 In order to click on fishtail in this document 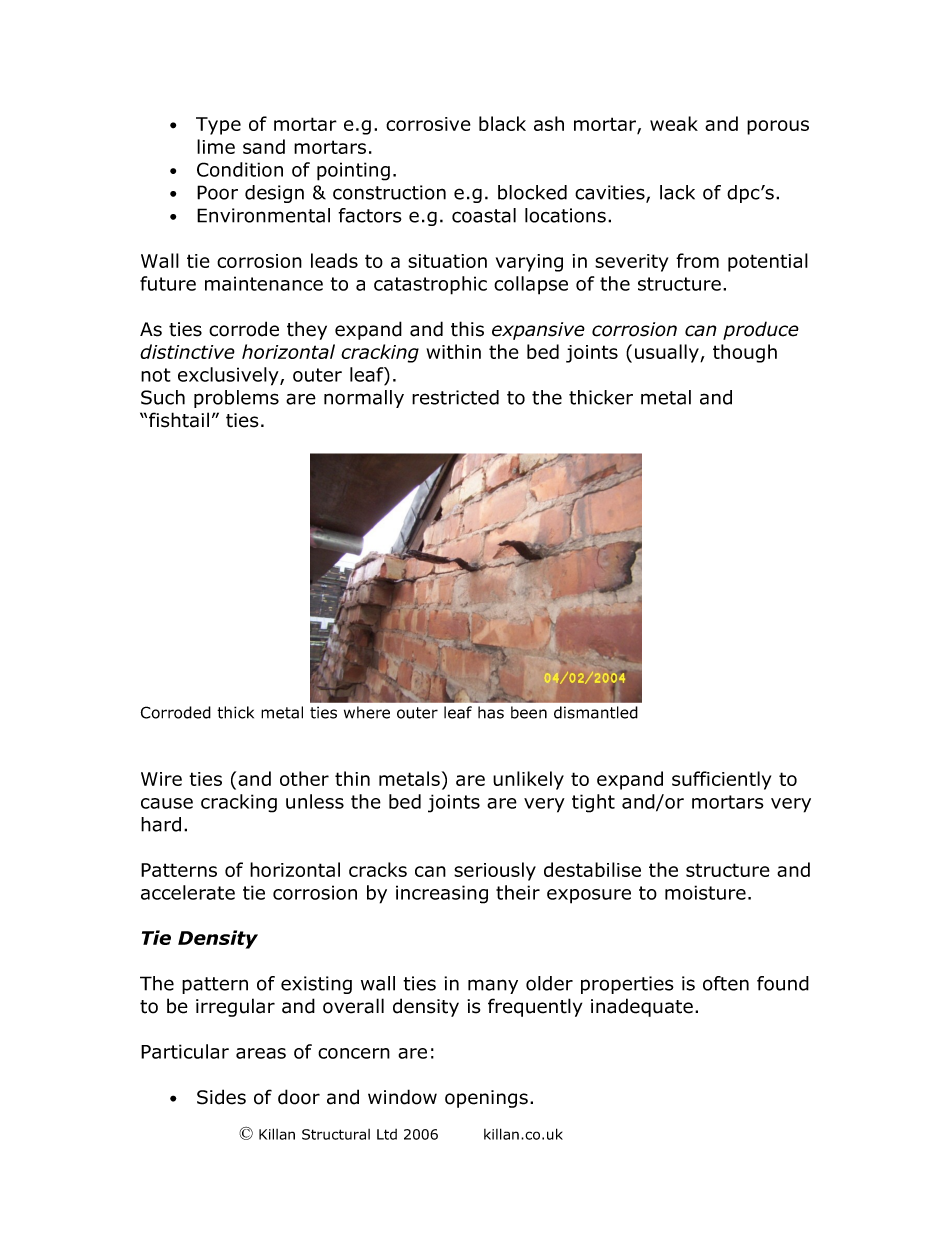, I will do `click(179, 420)`.
